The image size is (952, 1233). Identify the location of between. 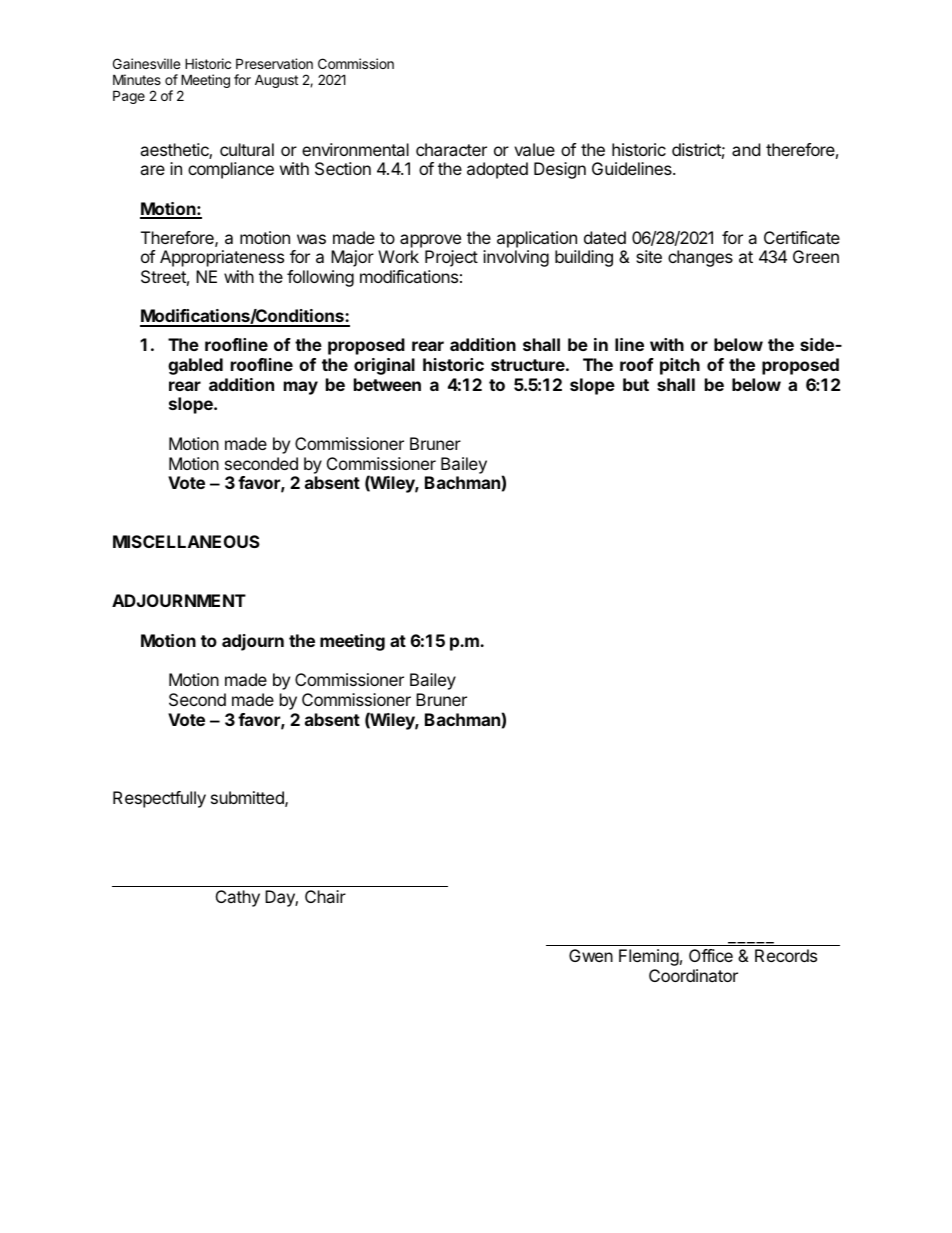
(387, 384).
